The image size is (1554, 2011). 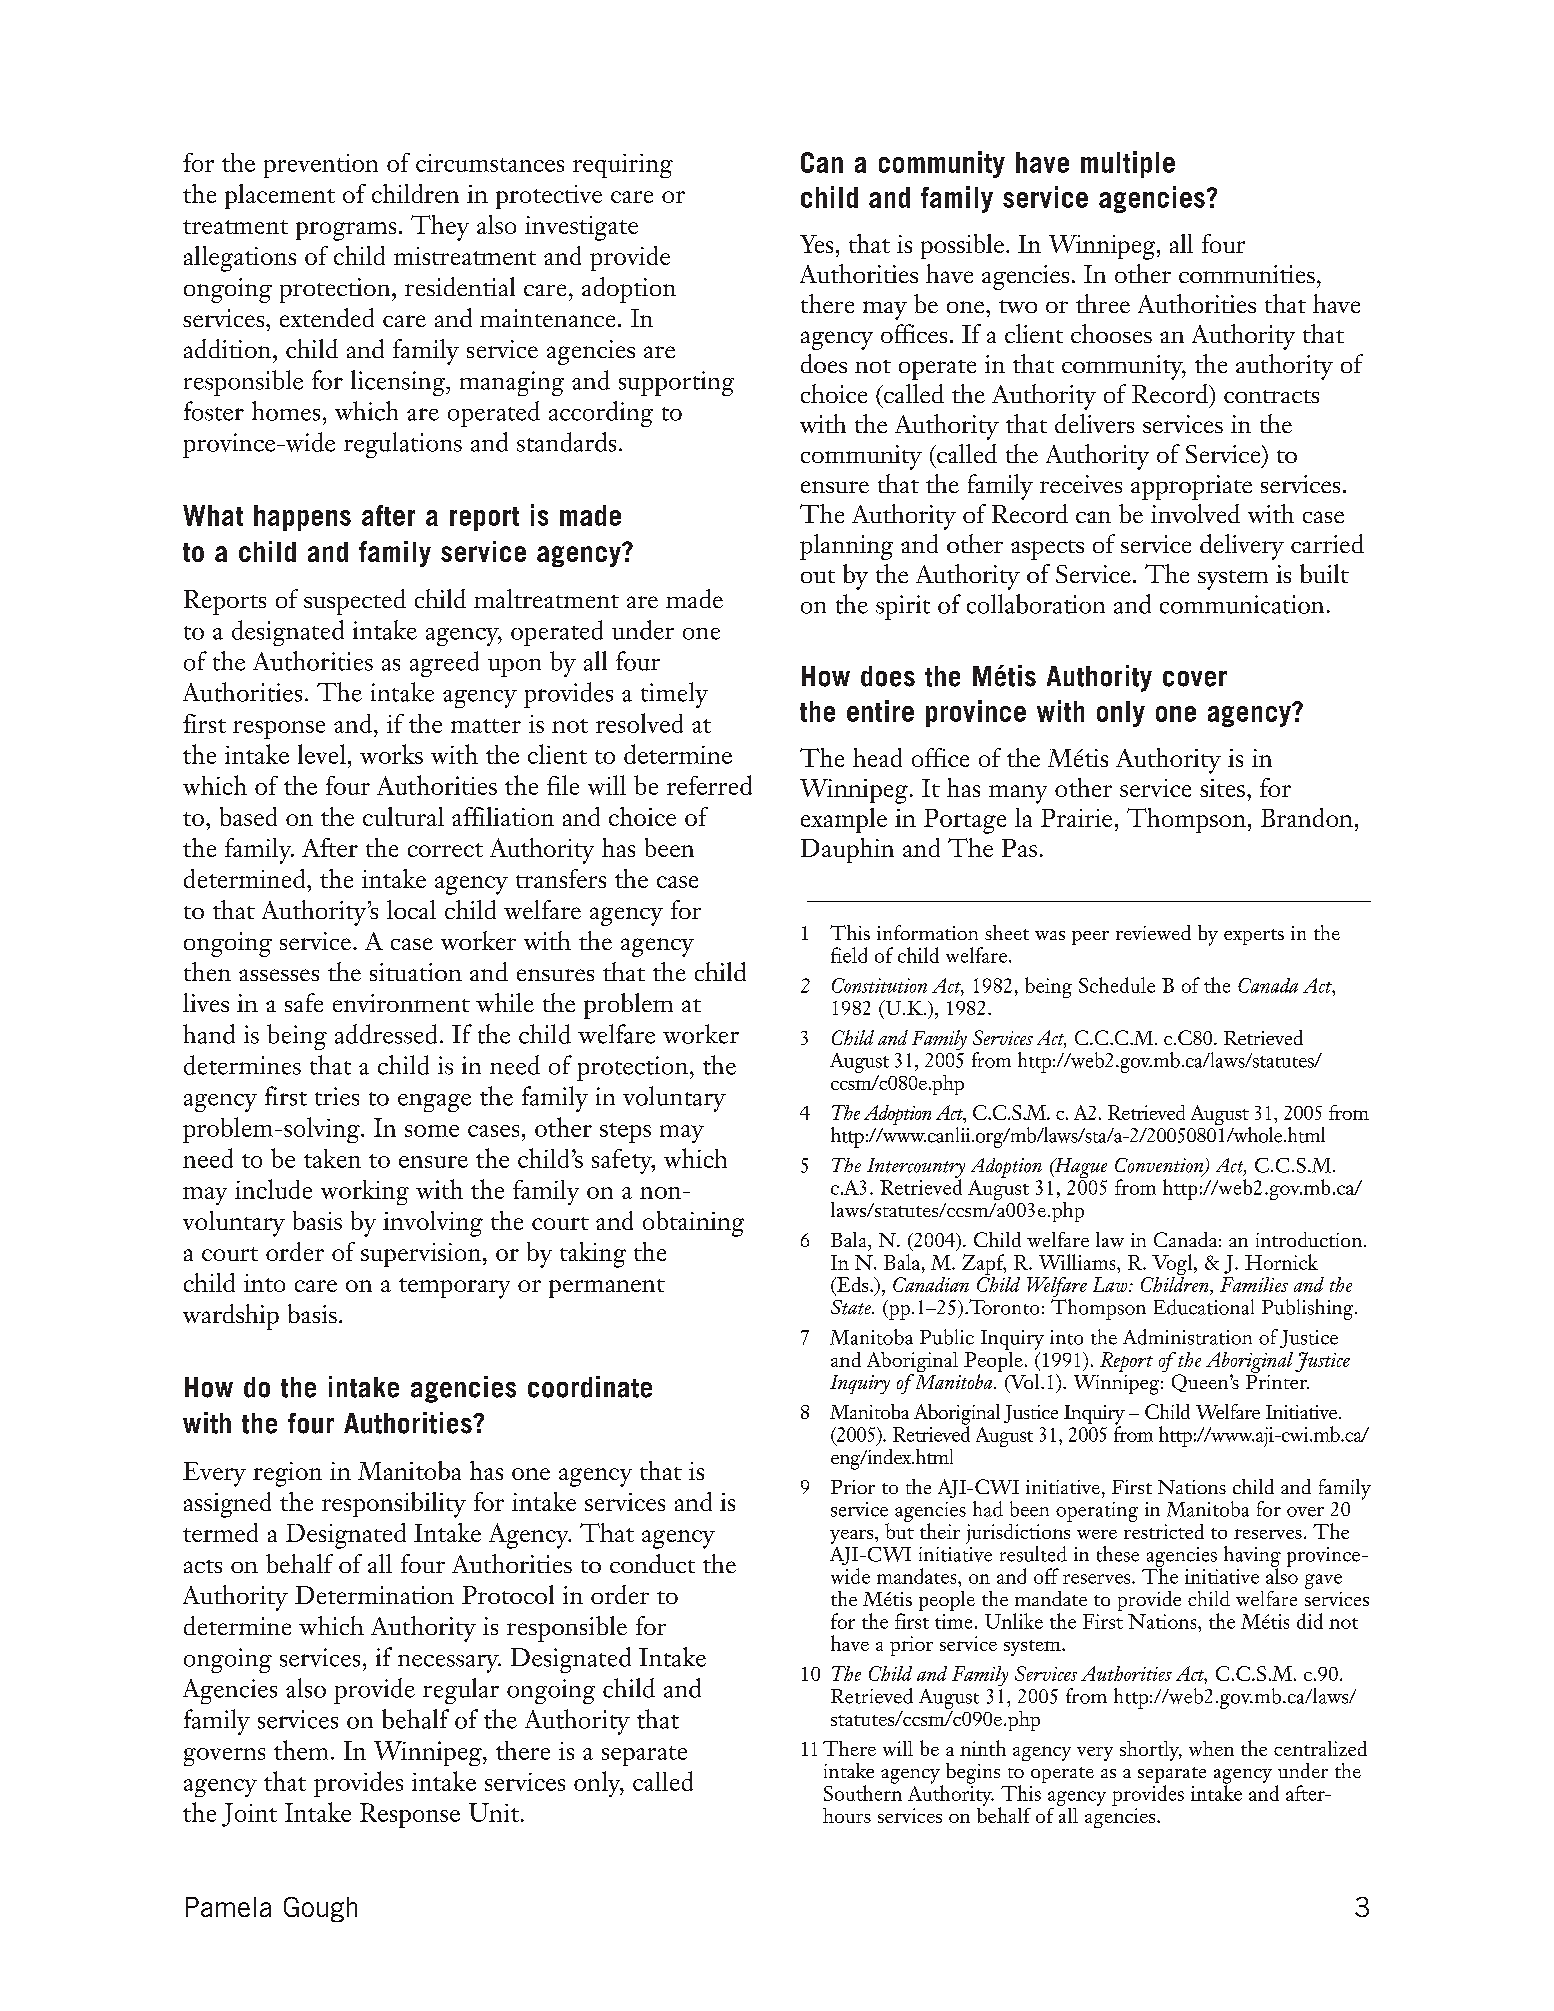 I want to click on programs, so click(x=346, y=231).
